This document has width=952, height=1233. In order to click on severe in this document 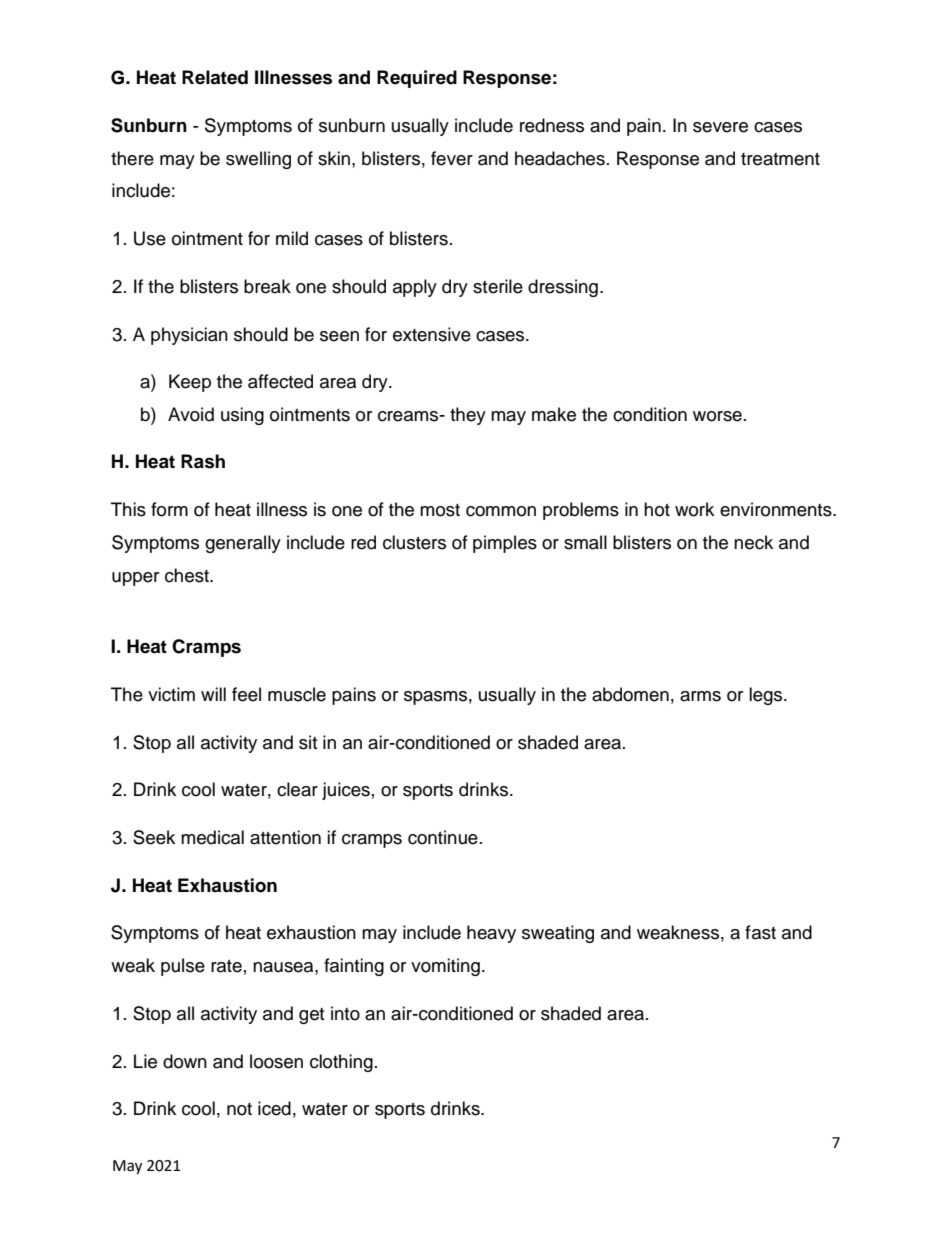, I will do `click(720, 127)`.
